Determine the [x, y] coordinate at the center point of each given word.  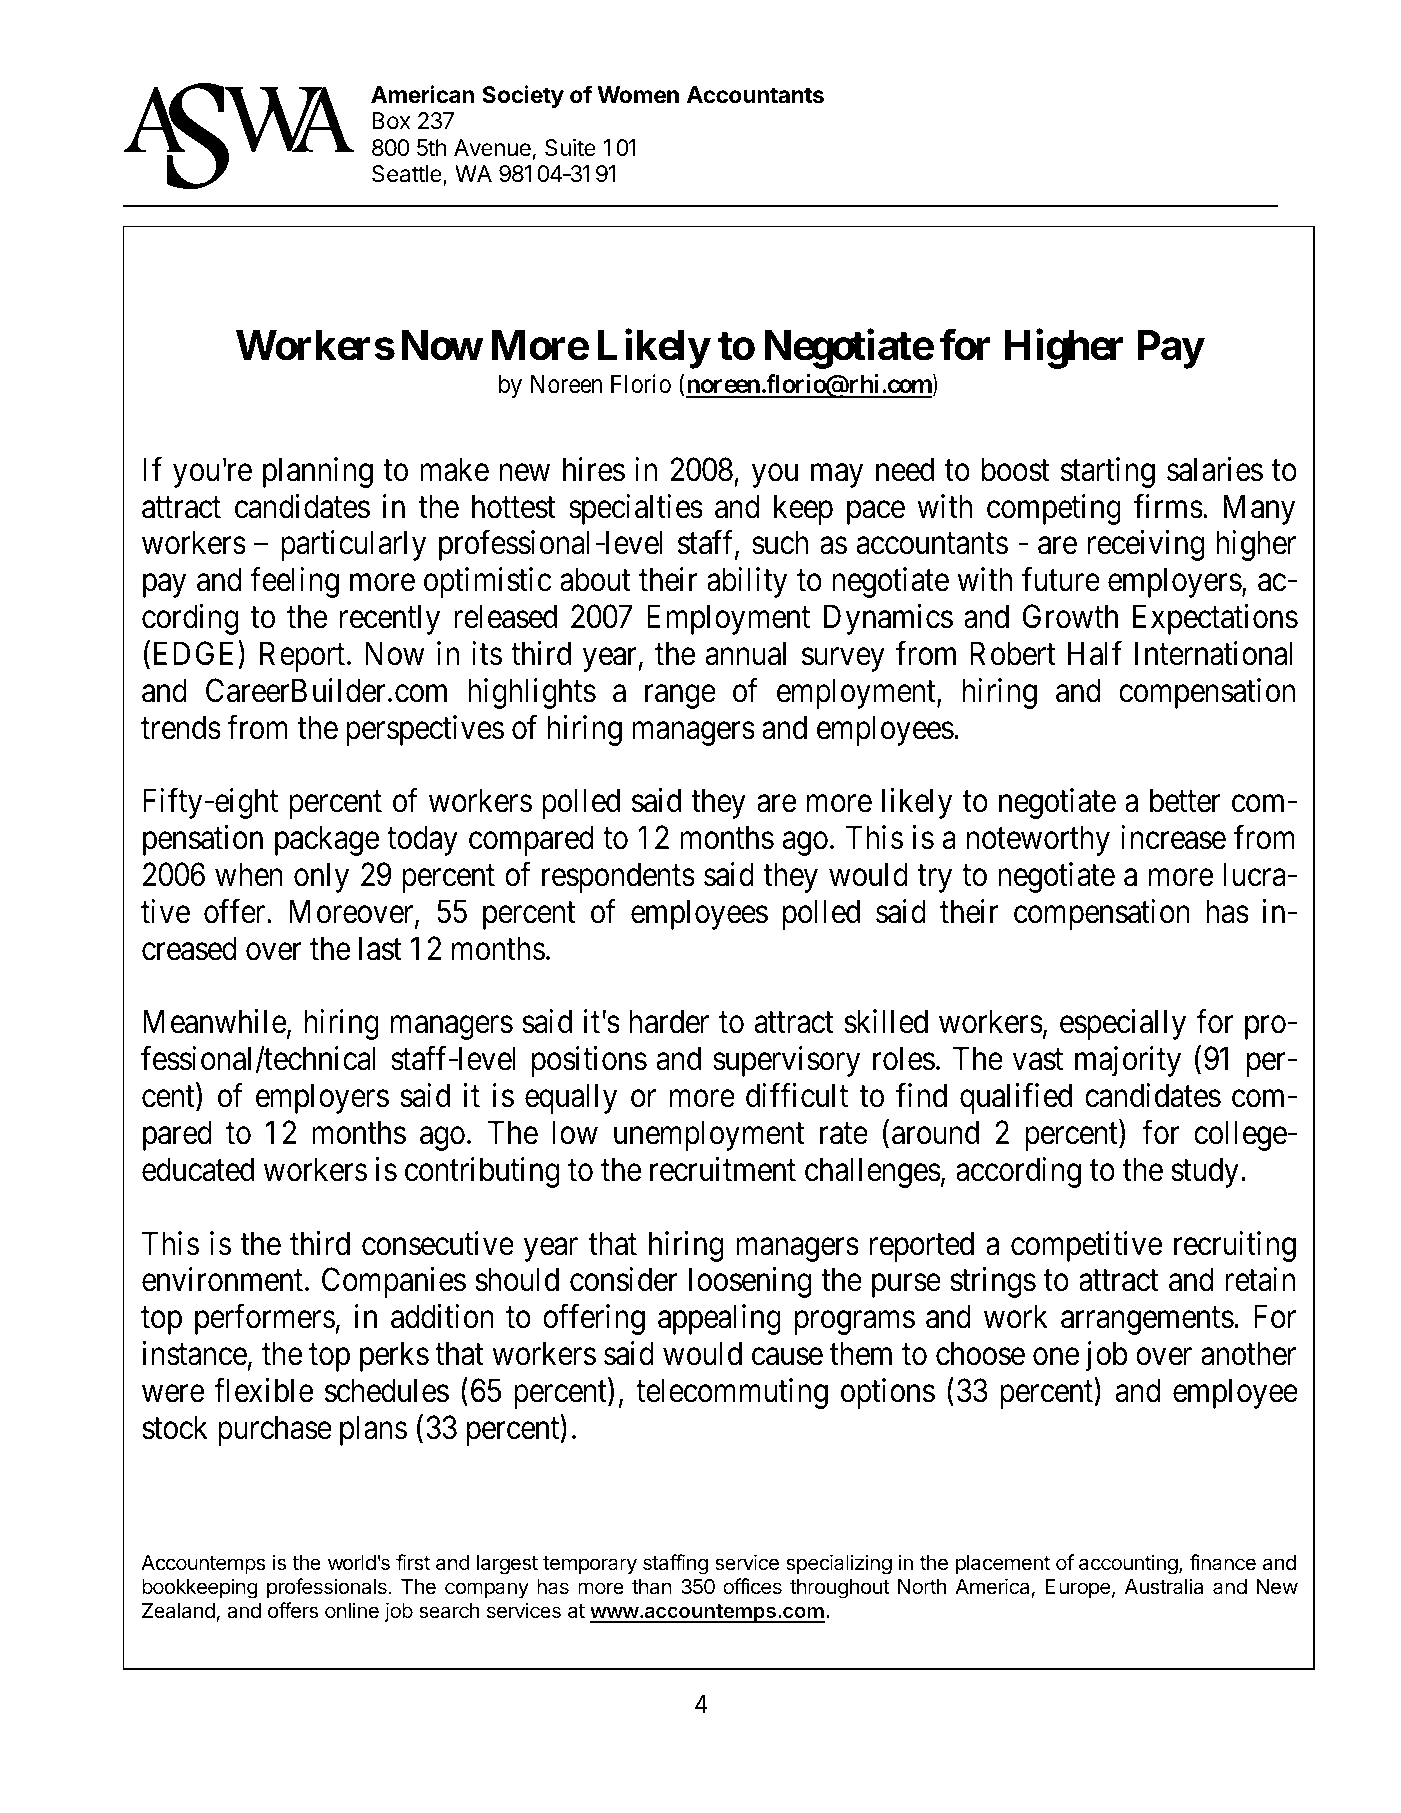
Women [638, 95]
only [321, 877]
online [352, 1610]
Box [391, 120]
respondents [618, 877]
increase [1173, 837]
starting [1108, 472]
